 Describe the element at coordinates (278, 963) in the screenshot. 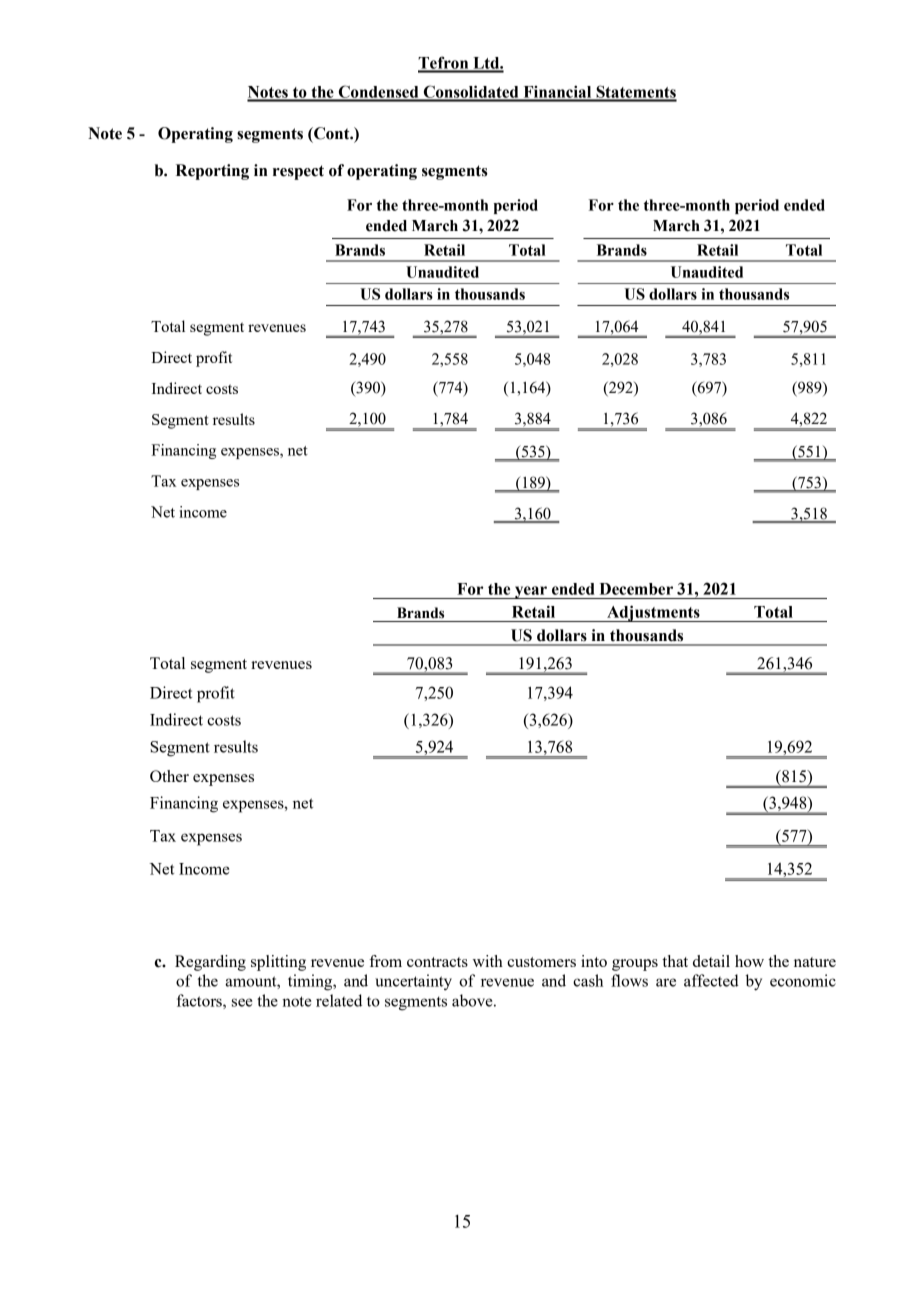

I see `splitting` at that location.
